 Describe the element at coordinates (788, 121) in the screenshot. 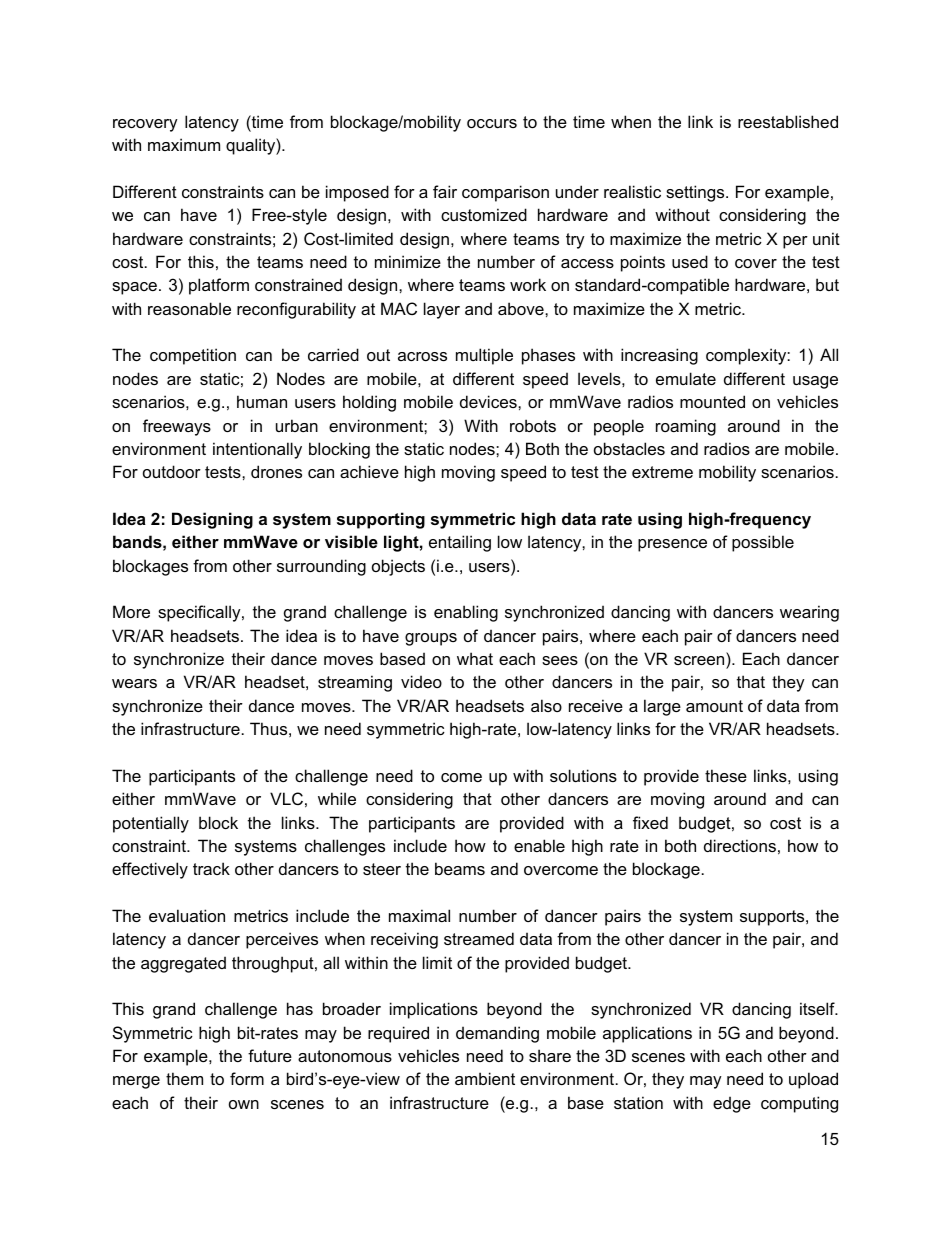

I see `reestablished` at that location.
